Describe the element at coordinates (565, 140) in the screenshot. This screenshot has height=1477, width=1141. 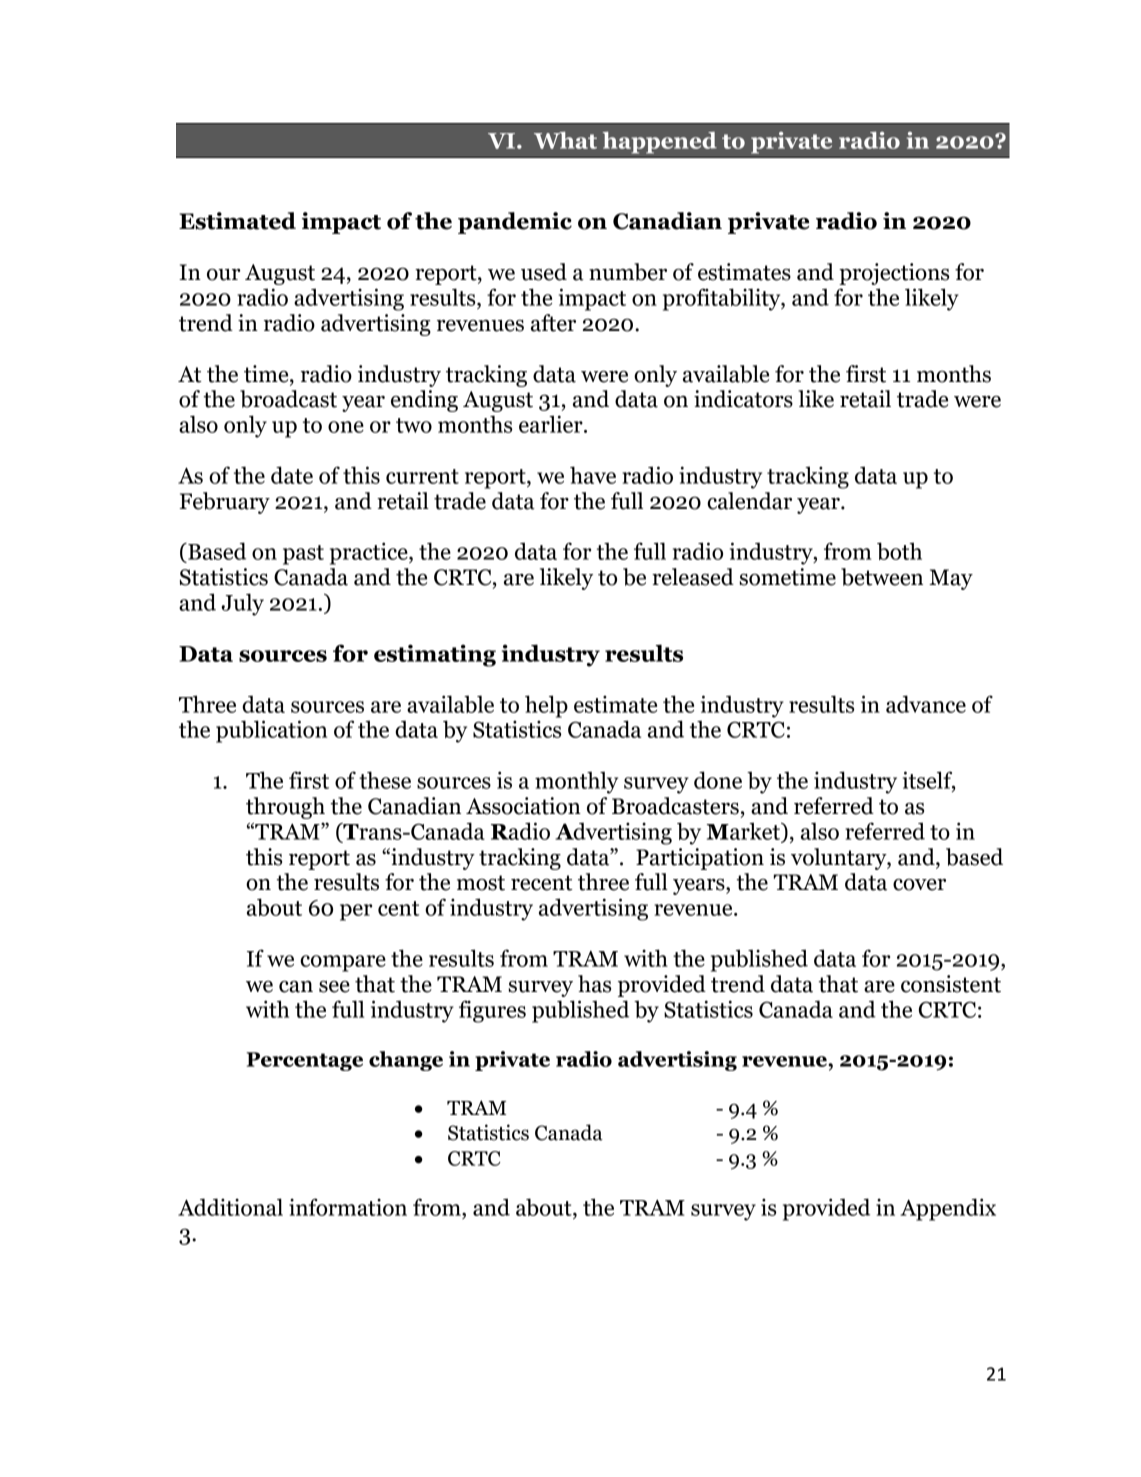
I see `What` at that location.
